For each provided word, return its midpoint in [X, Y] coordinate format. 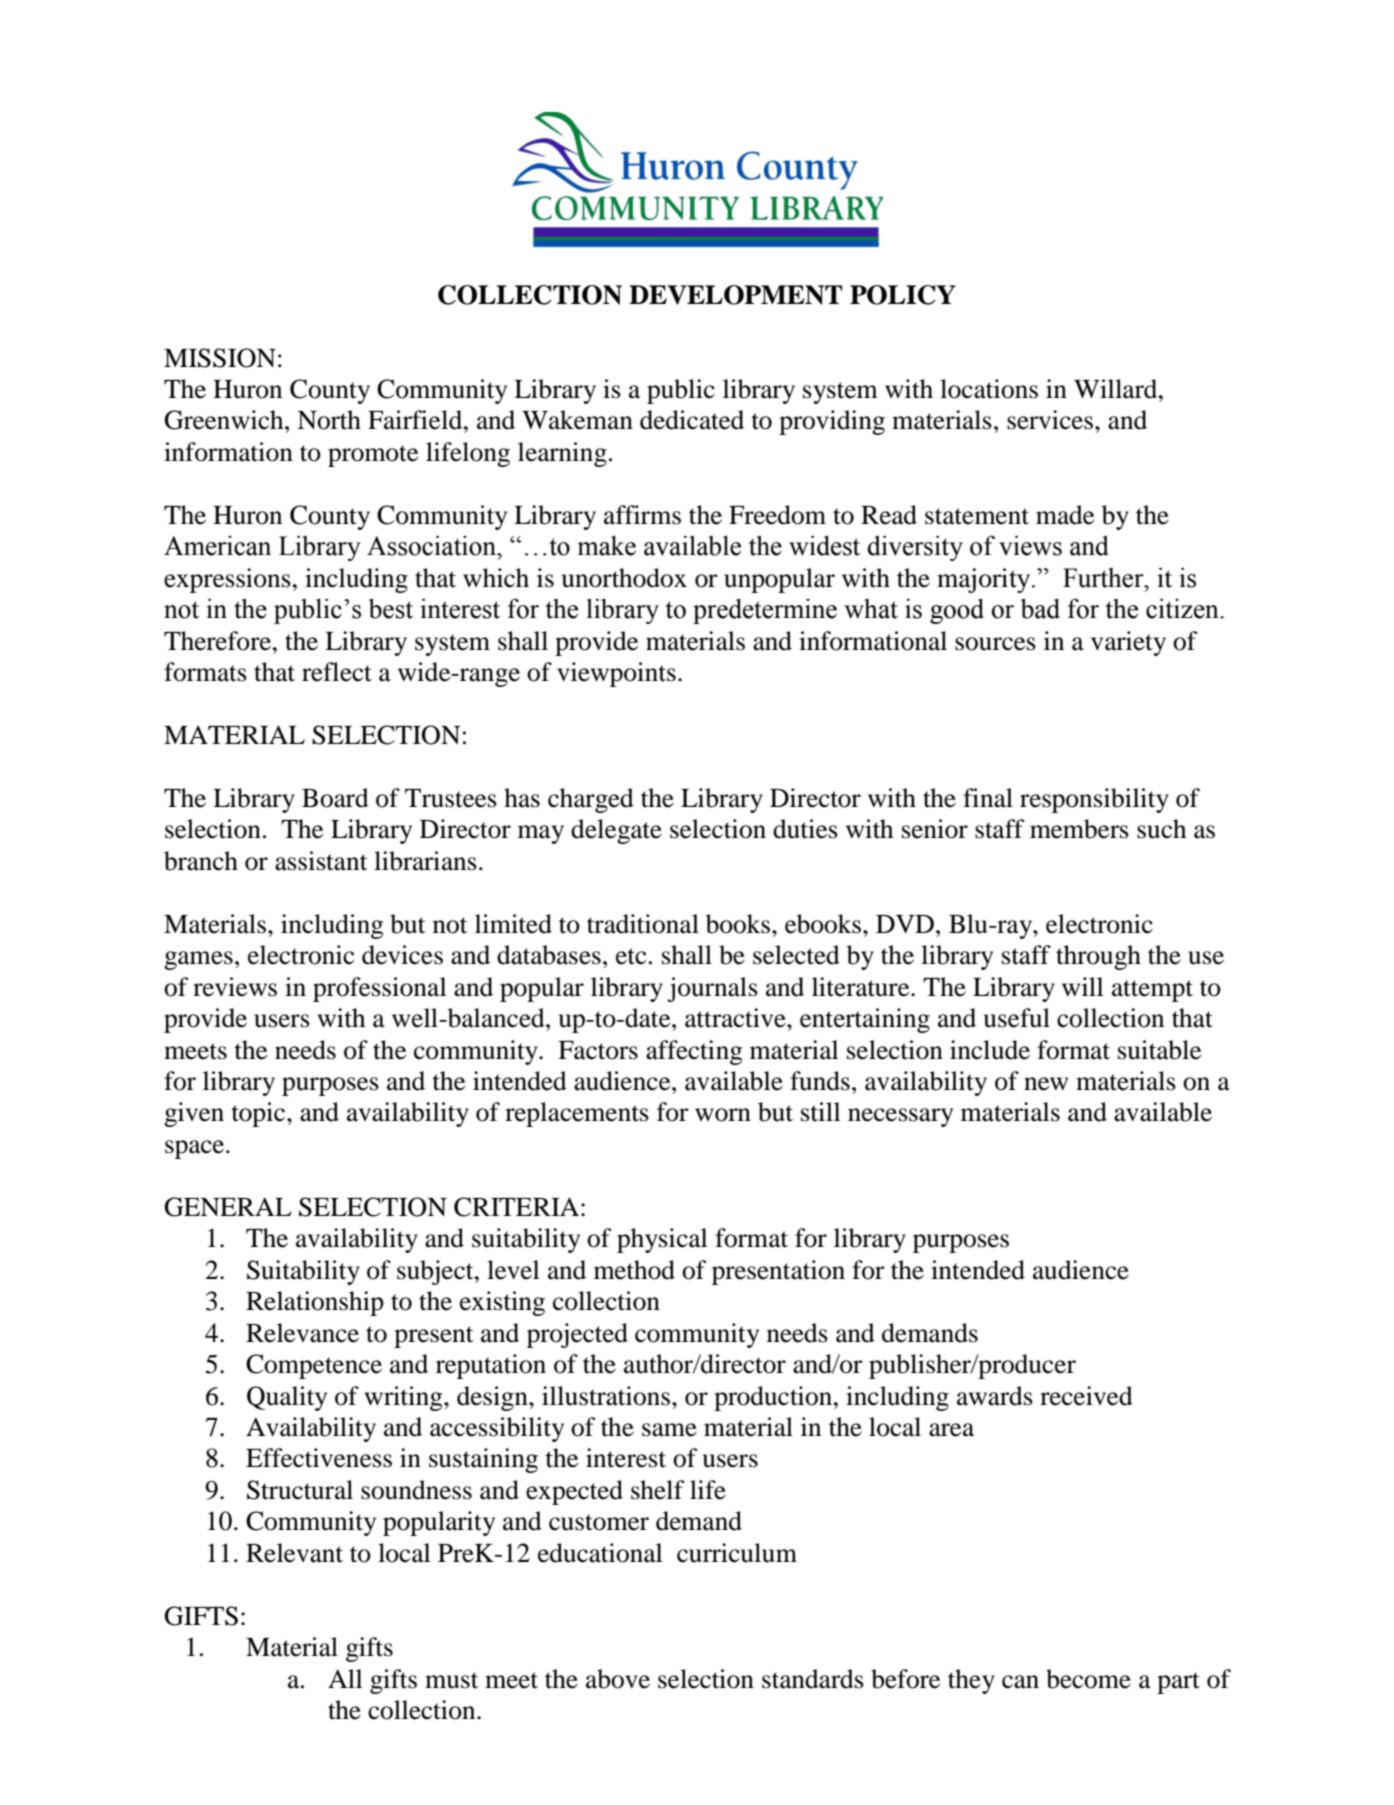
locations [989, 389]
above [618, 1679]
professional [379, 989]
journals [712, 989]
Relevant [294, 1553]
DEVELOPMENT [735, 295]
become [1088, 1679]
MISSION [220, 358]
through [1098, 957]
